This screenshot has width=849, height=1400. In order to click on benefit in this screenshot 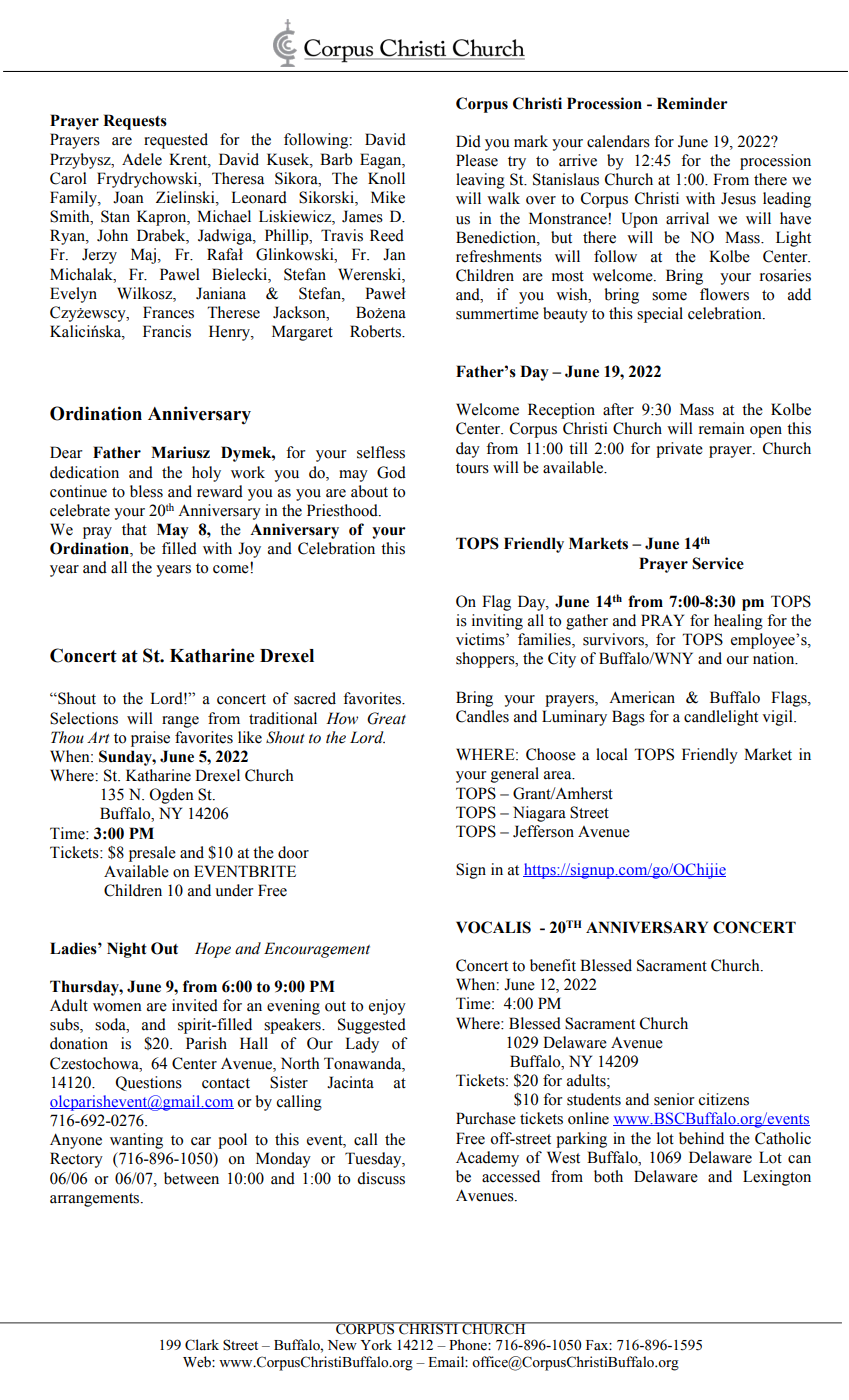, I will do `click(553, 965)`.
